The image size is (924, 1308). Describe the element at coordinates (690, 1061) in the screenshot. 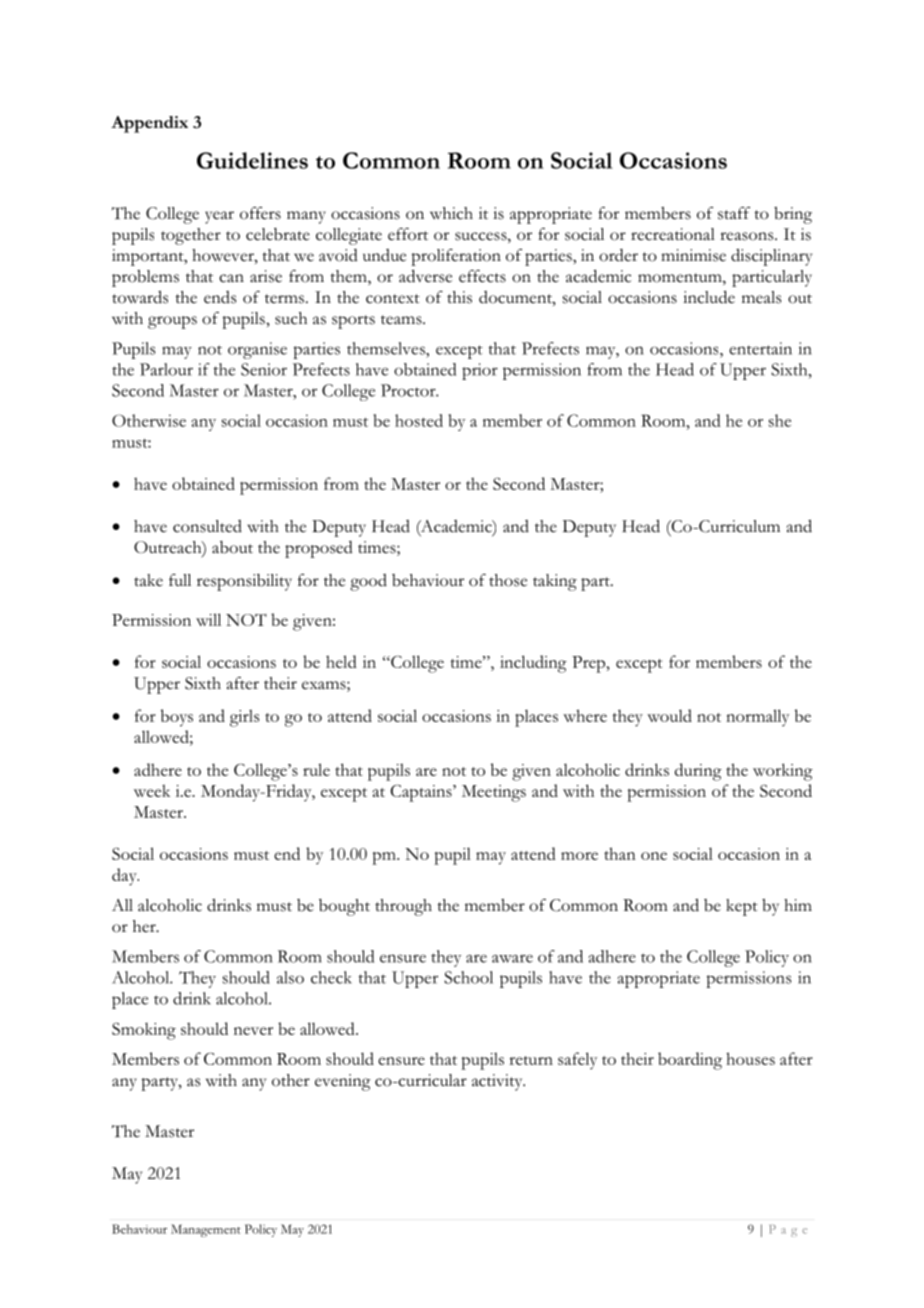

I see `boarding` at that location.
